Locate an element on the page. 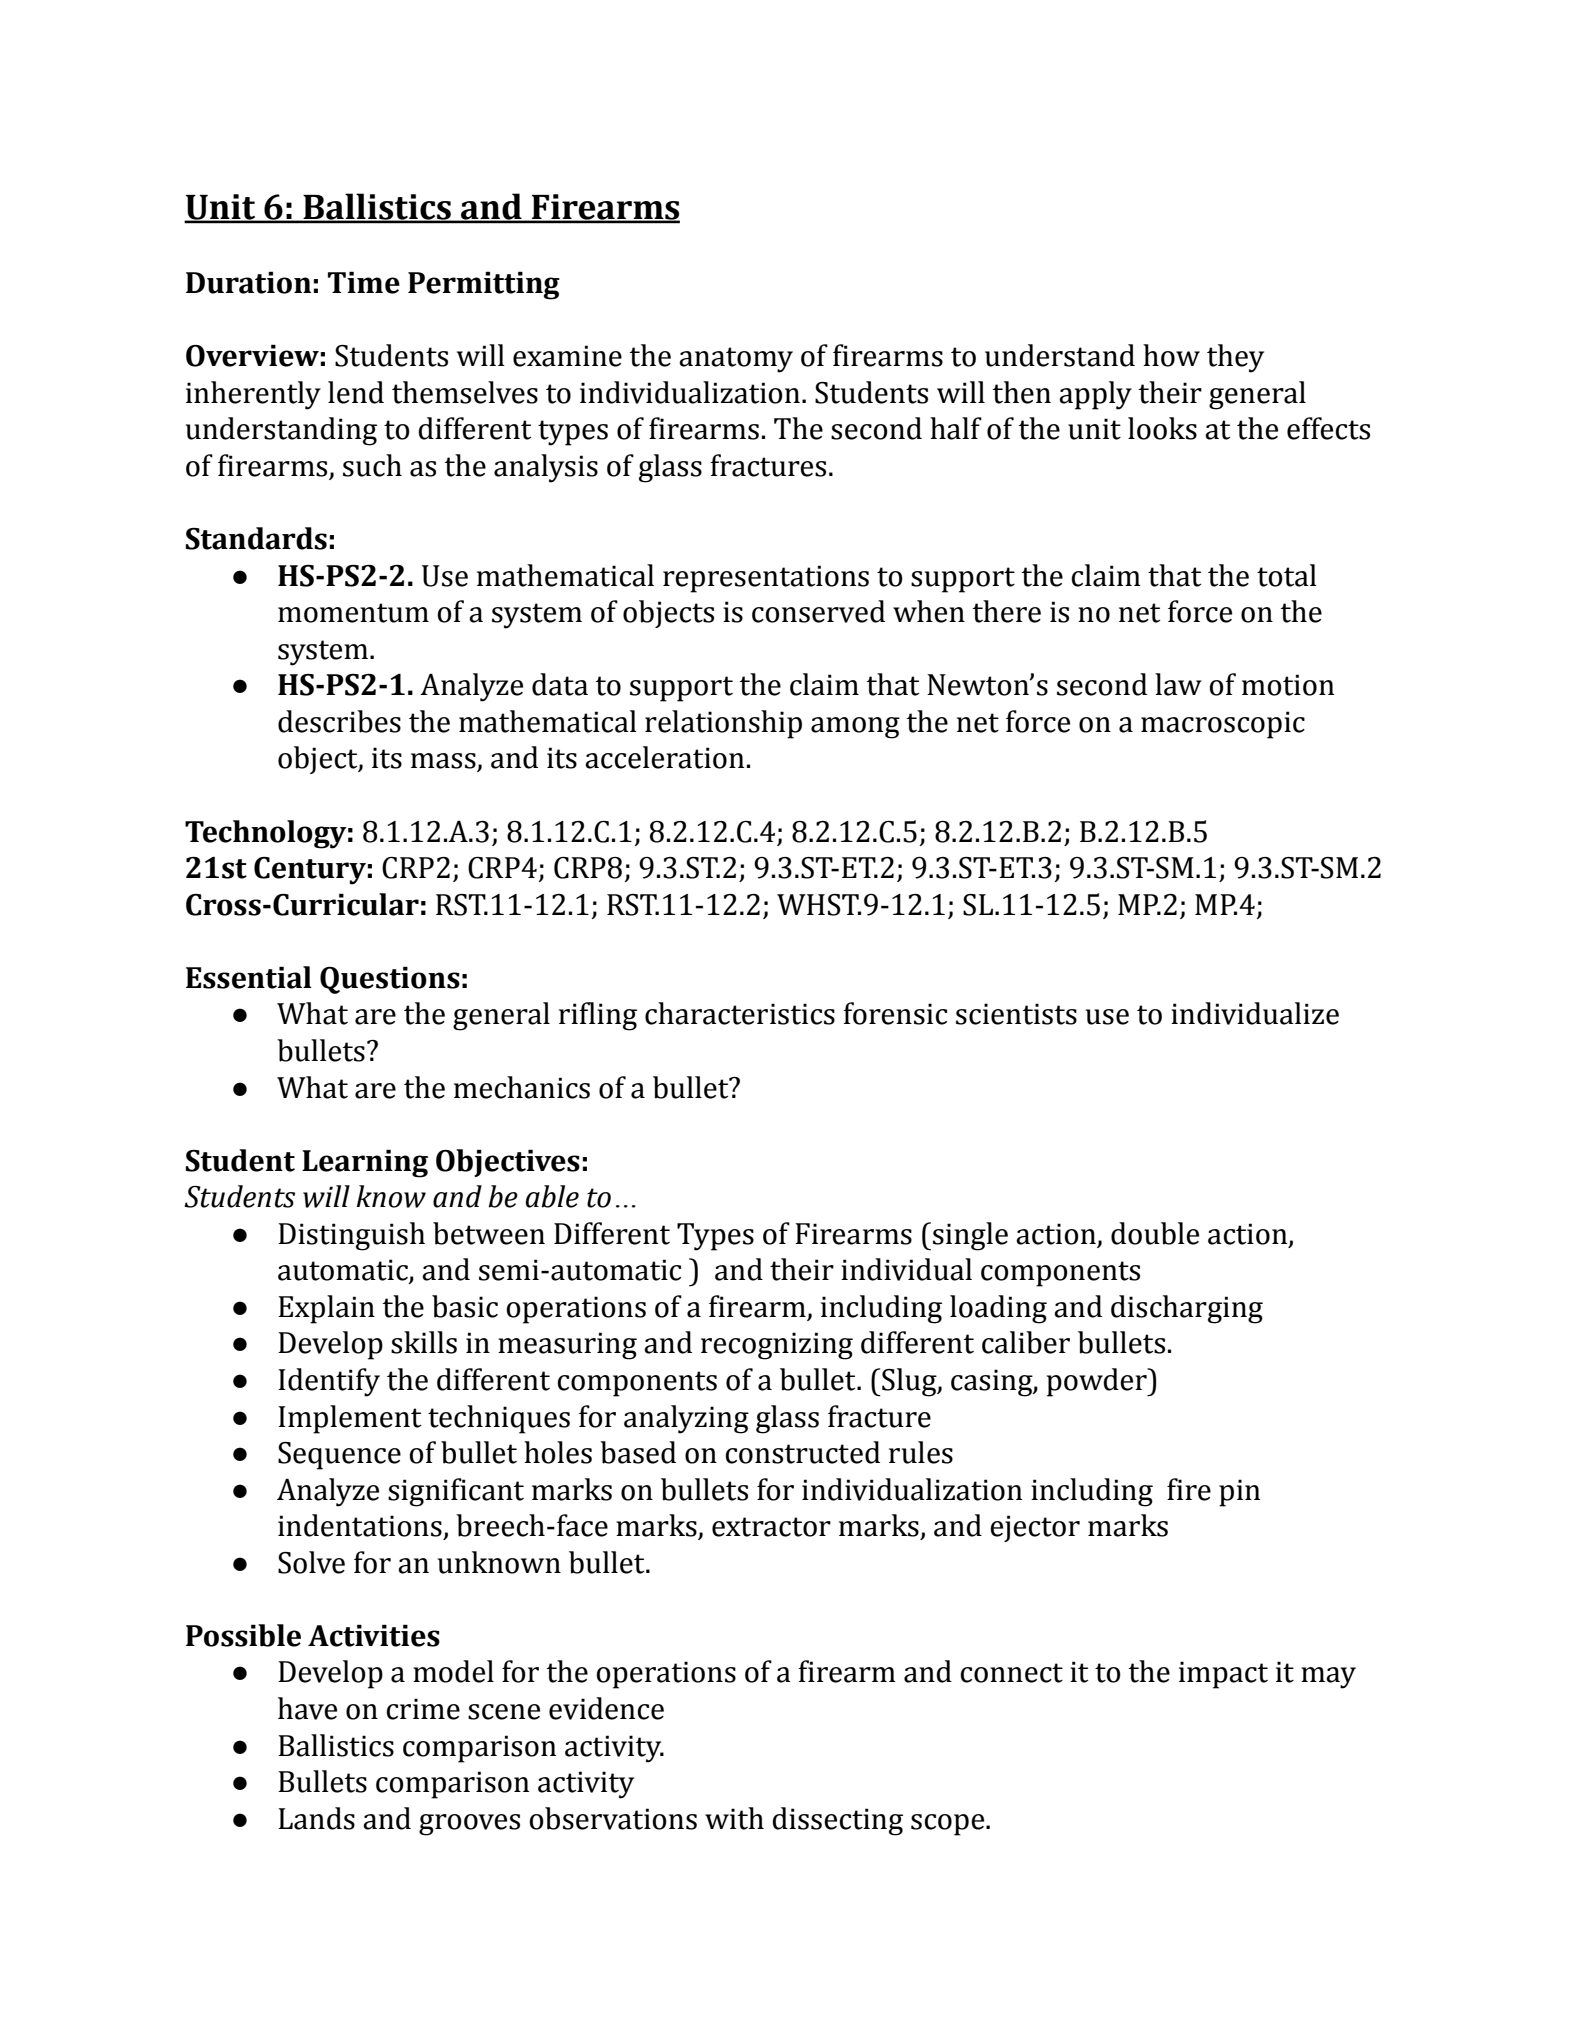 Image resolution: width=1570 pixels, height=2032 pixels. describes is located at coordinates (339, 721).
